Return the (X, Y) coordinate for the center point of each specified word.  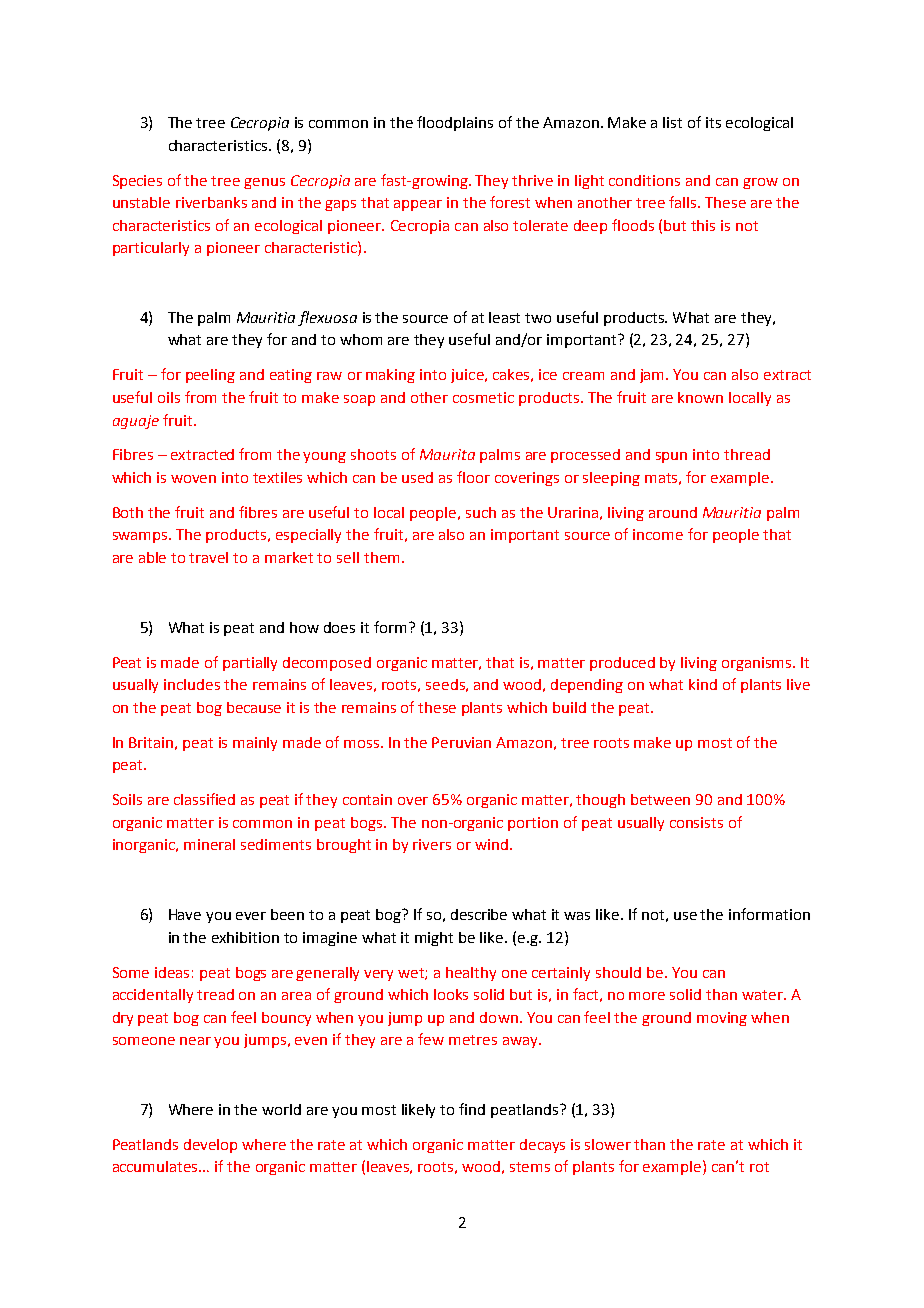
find (472, 1109)
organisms (758, 664)
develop (210, 1146)
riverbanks (211, 202)
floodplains (455, 123)
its (713, 122)
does (339, 627)
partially (250, 664)
